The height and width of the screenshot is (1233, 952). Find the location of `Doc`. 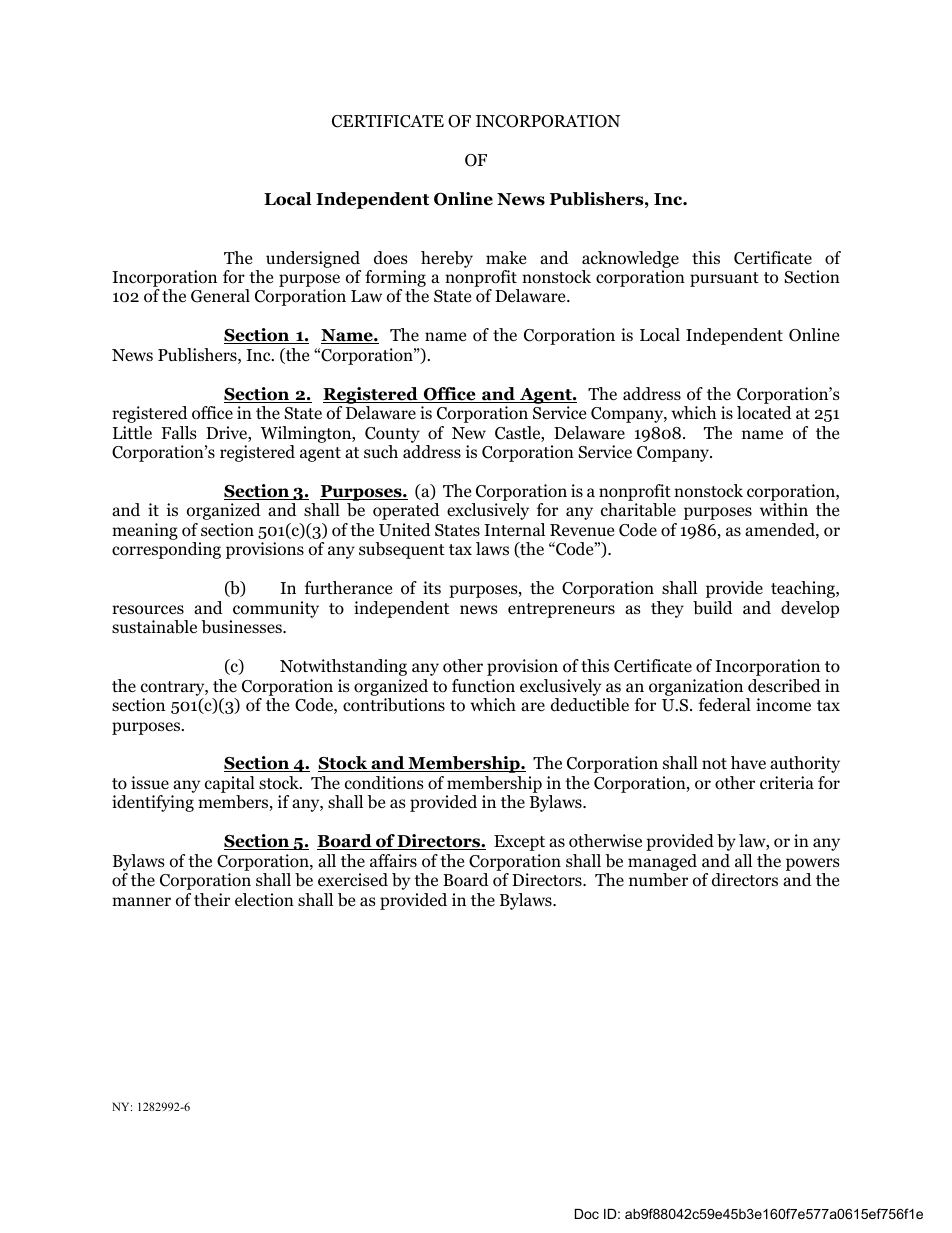

Doc is located at coordinates (587, 1214).
